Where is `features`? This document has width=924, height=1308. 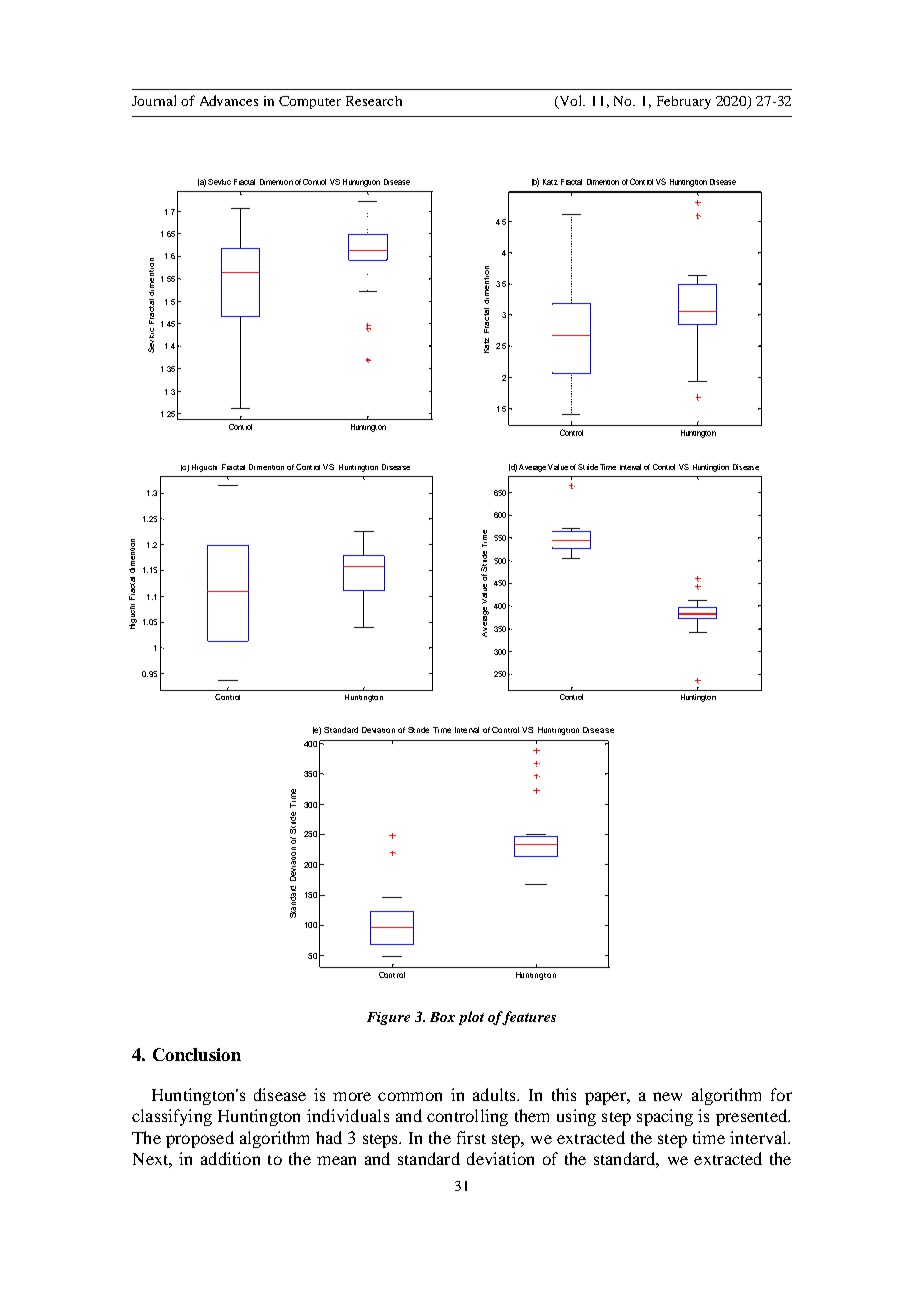 features is located at coordinates (528, 1018).
